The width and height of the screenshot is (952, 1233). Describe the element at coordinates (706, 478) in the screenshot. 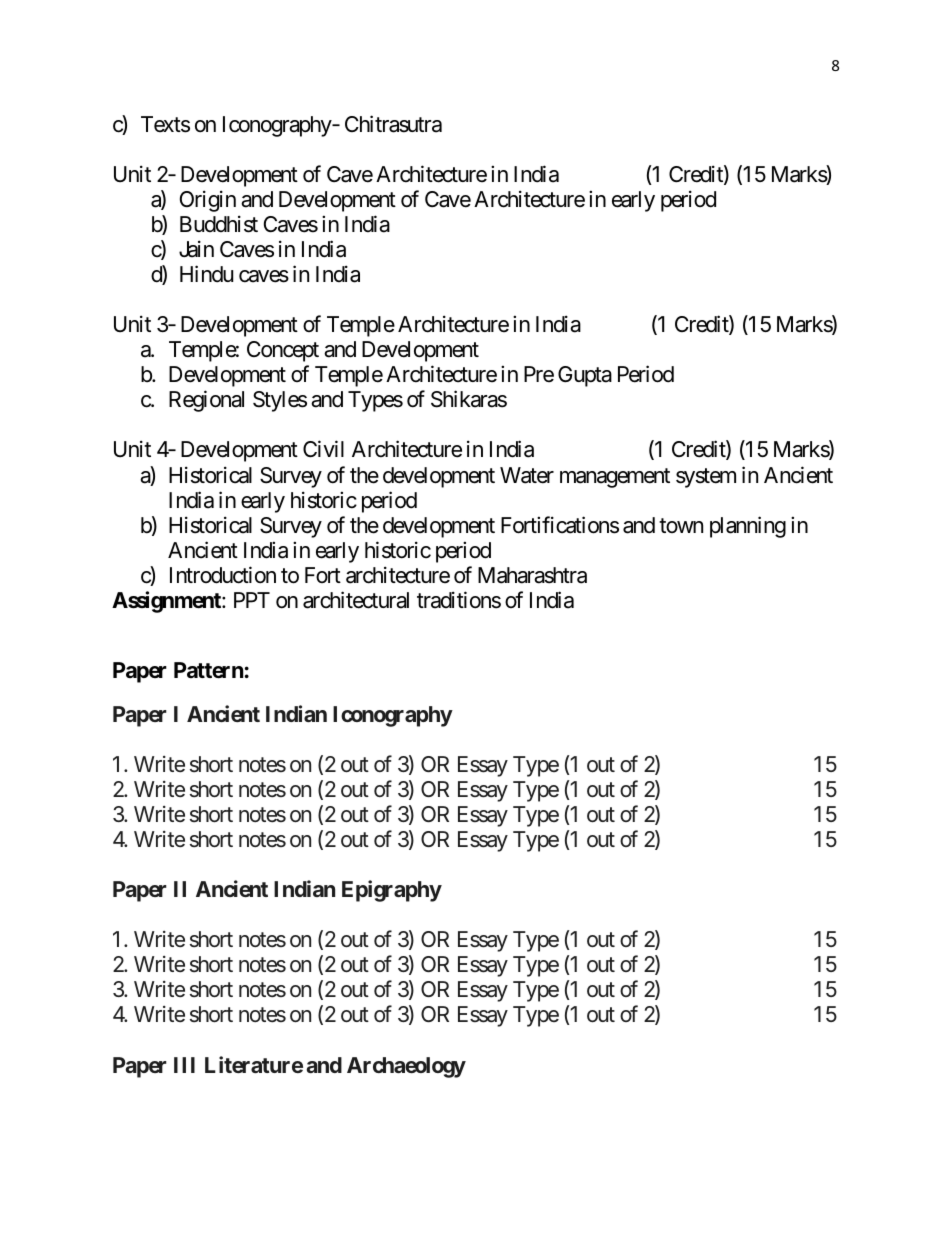

I see `system` at that location.
